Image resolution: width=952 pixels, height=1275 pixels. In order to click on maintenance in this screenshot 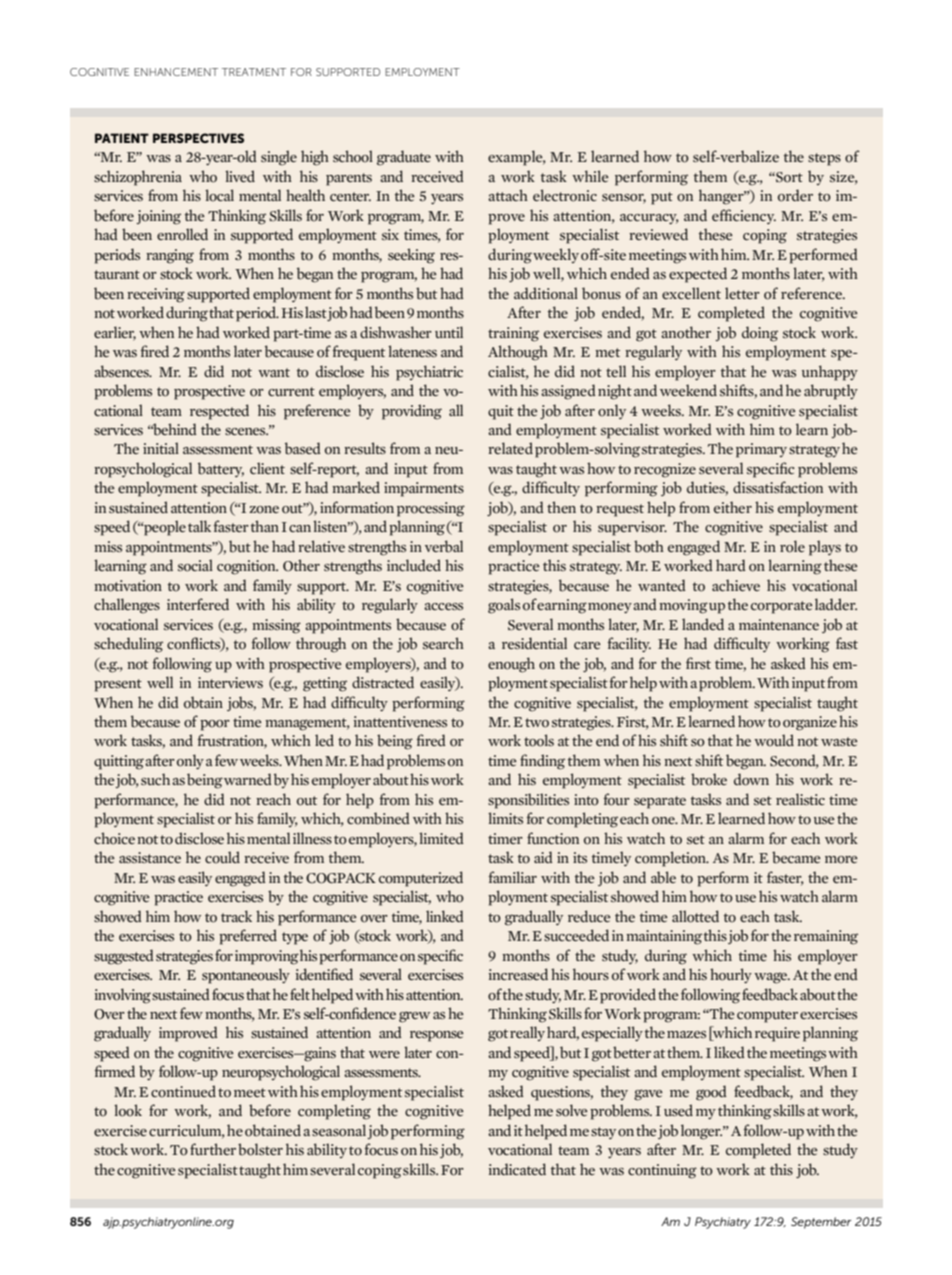, I will do `click(779, 625)`.
